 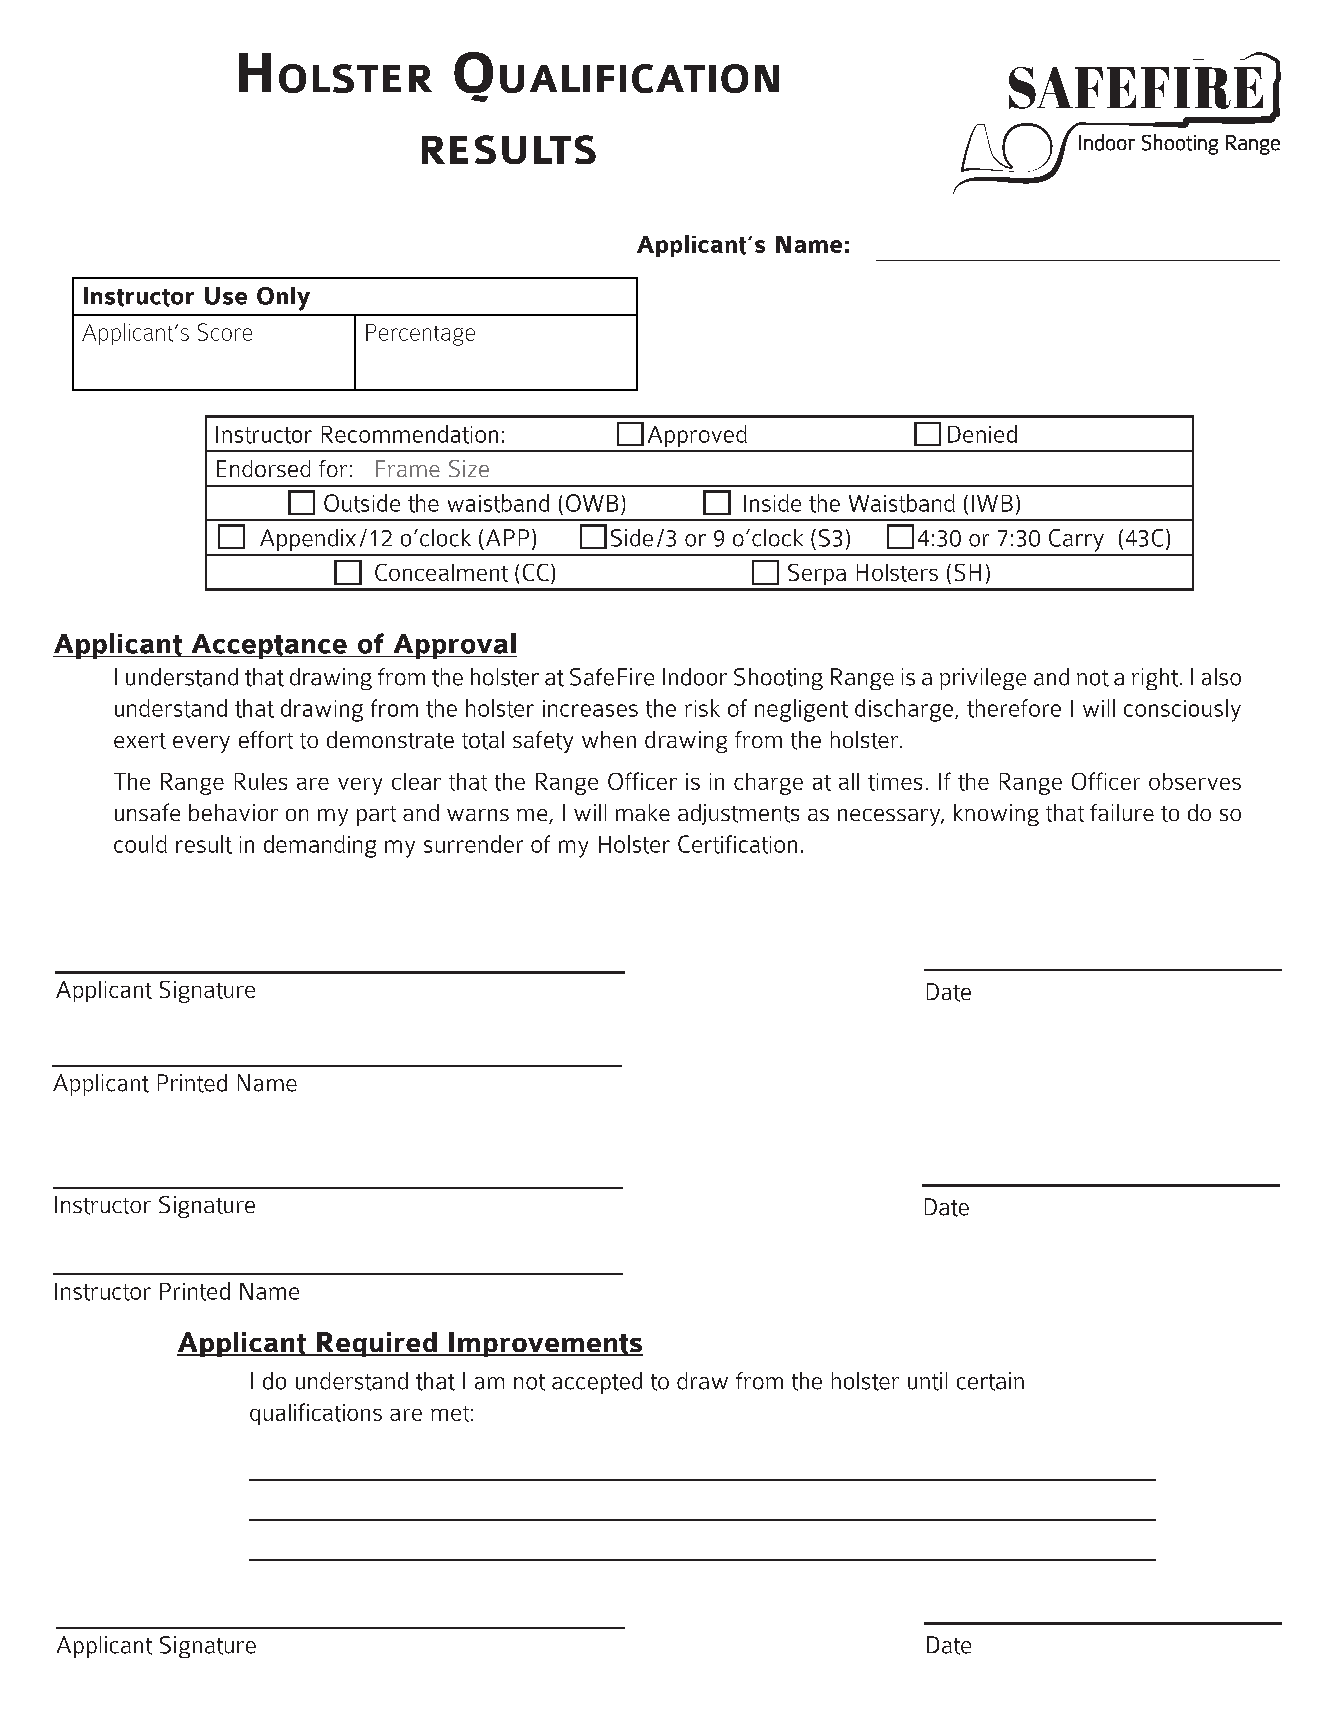 What do you see at coordinates (597, 1383) in the document?
I see `accepted` at bounding box center [597, 1383].
